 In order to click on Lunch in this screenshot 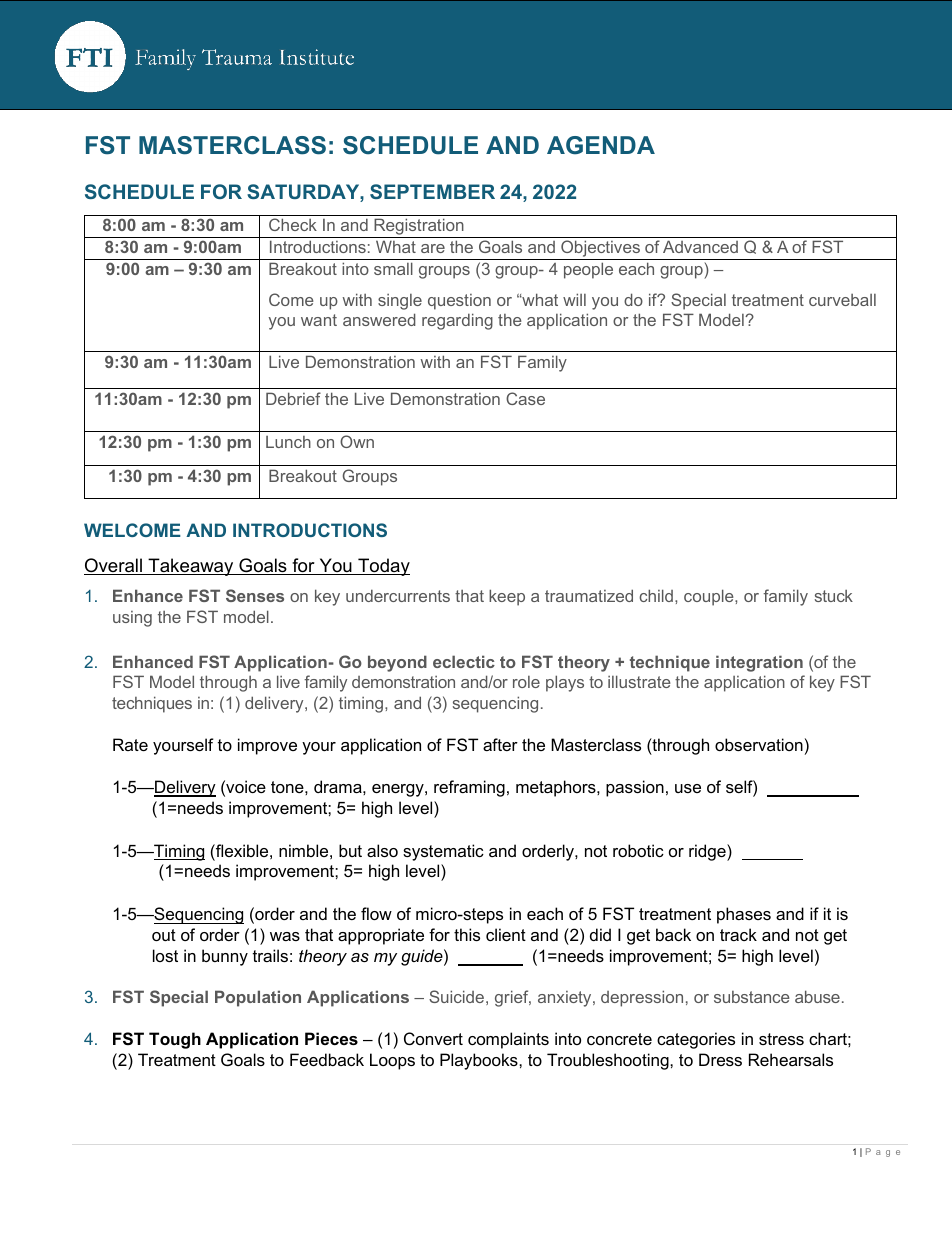, I will do `click(288, 442)`.
